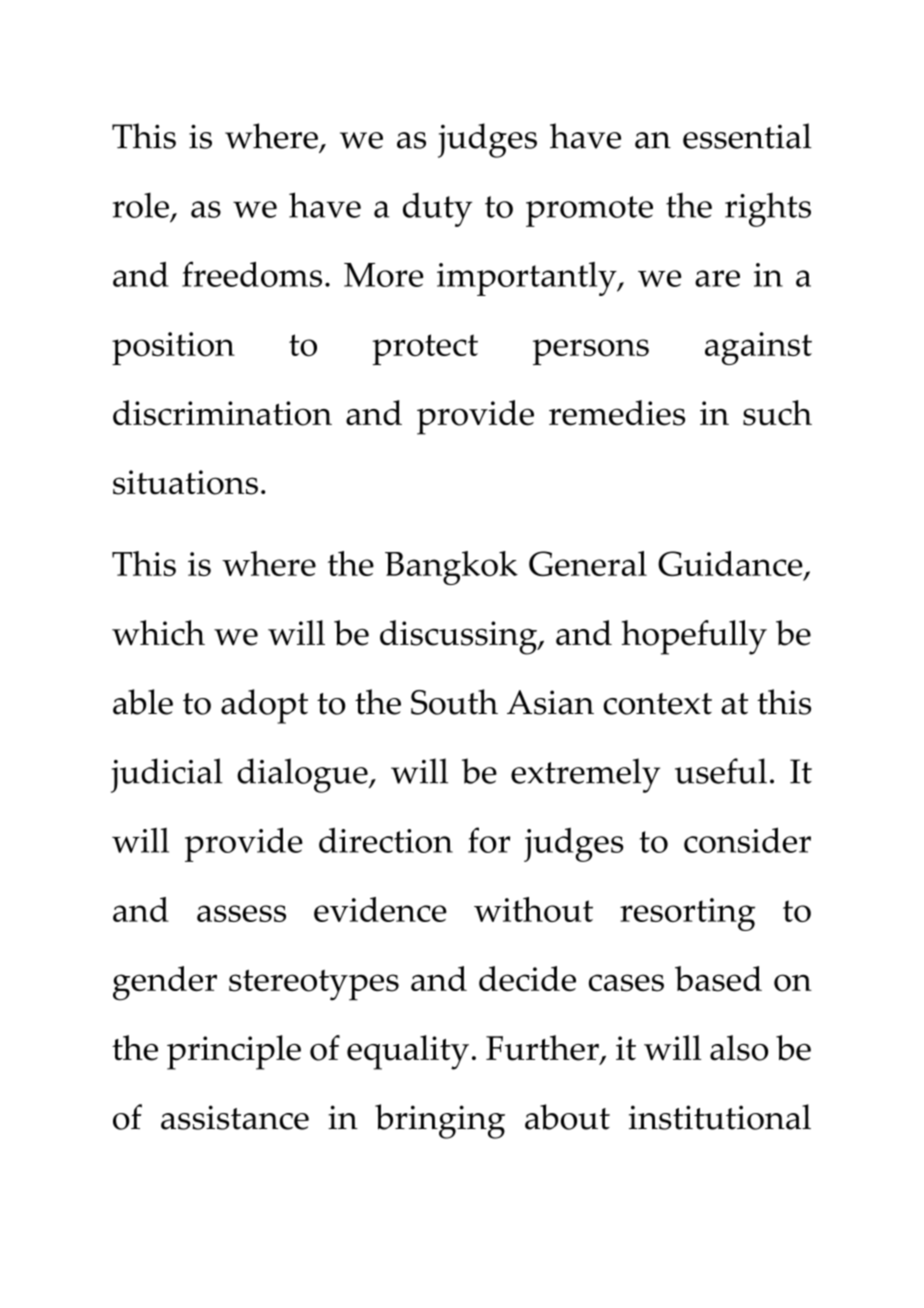 Image resolution: width=924 pixels, height=1308 pixels. I want to click on Bangkok, so click(451, 568).
